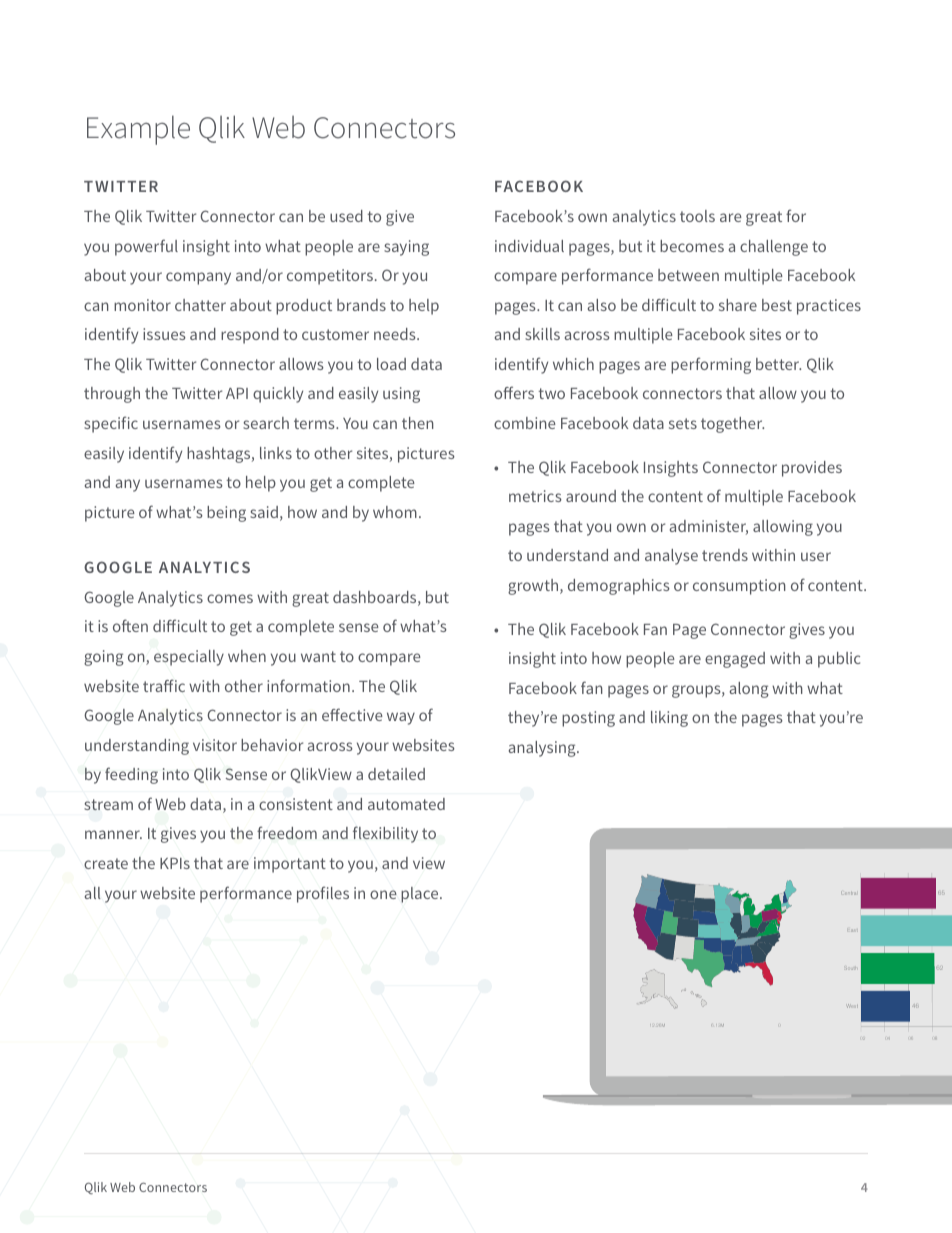  I want to click on place, so click(421, 895).
